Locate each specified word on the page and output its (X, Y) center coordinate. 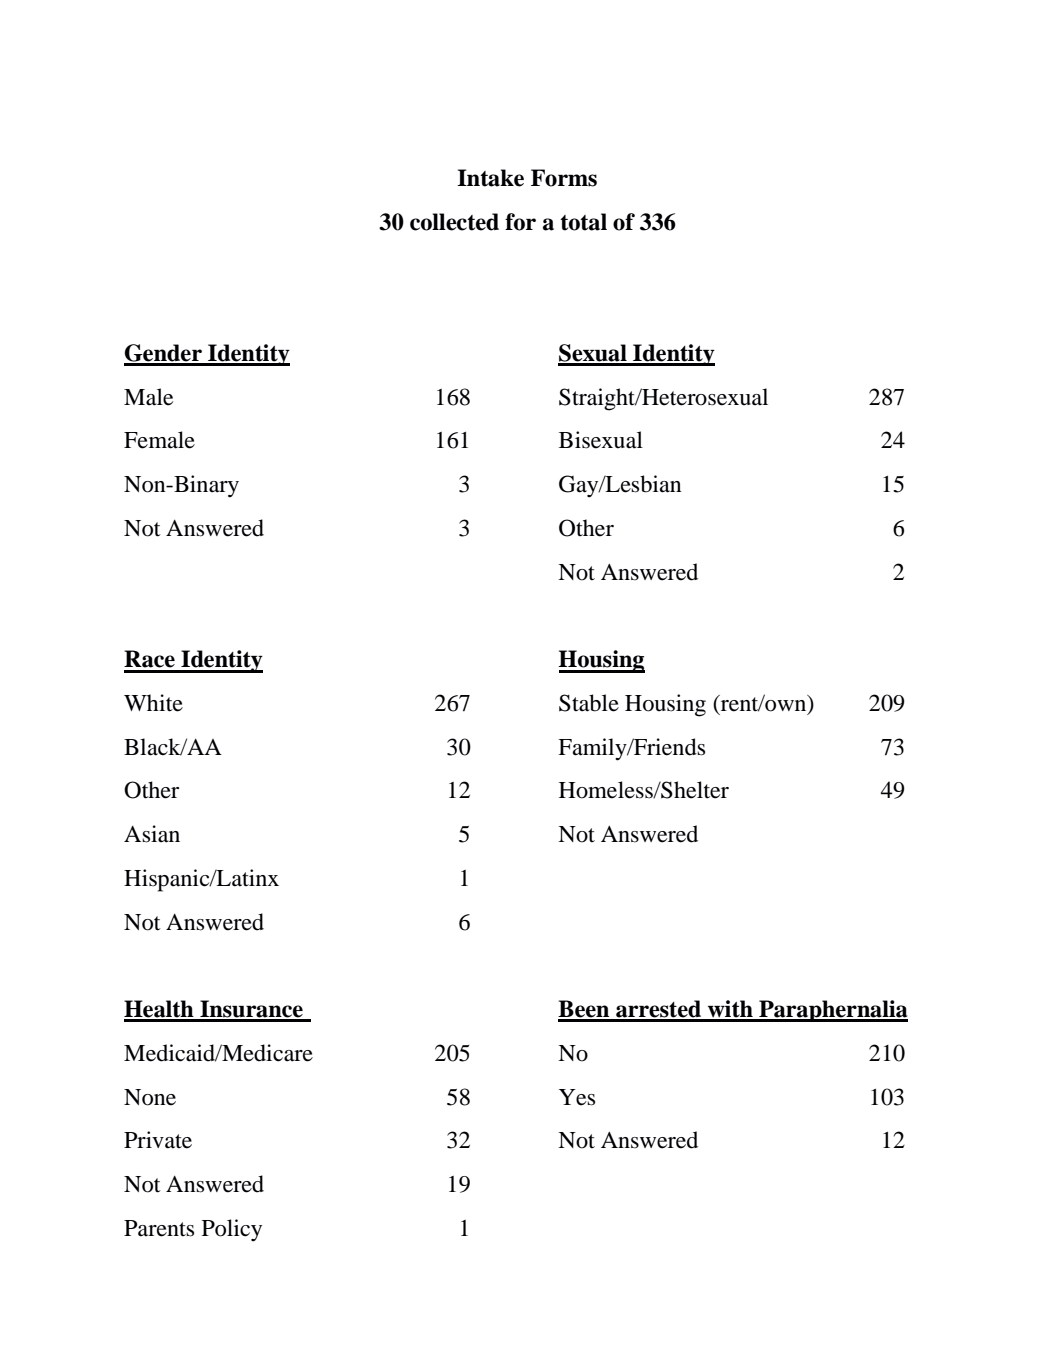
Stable (589, 703)
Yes (577, 1097)
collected (454, 222)
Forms (564, 178)
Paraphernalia (832, 1011)
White (153, 703)
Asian (152, 834)
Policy (232, 1230)
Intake (490, 178)
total (583, 222)
